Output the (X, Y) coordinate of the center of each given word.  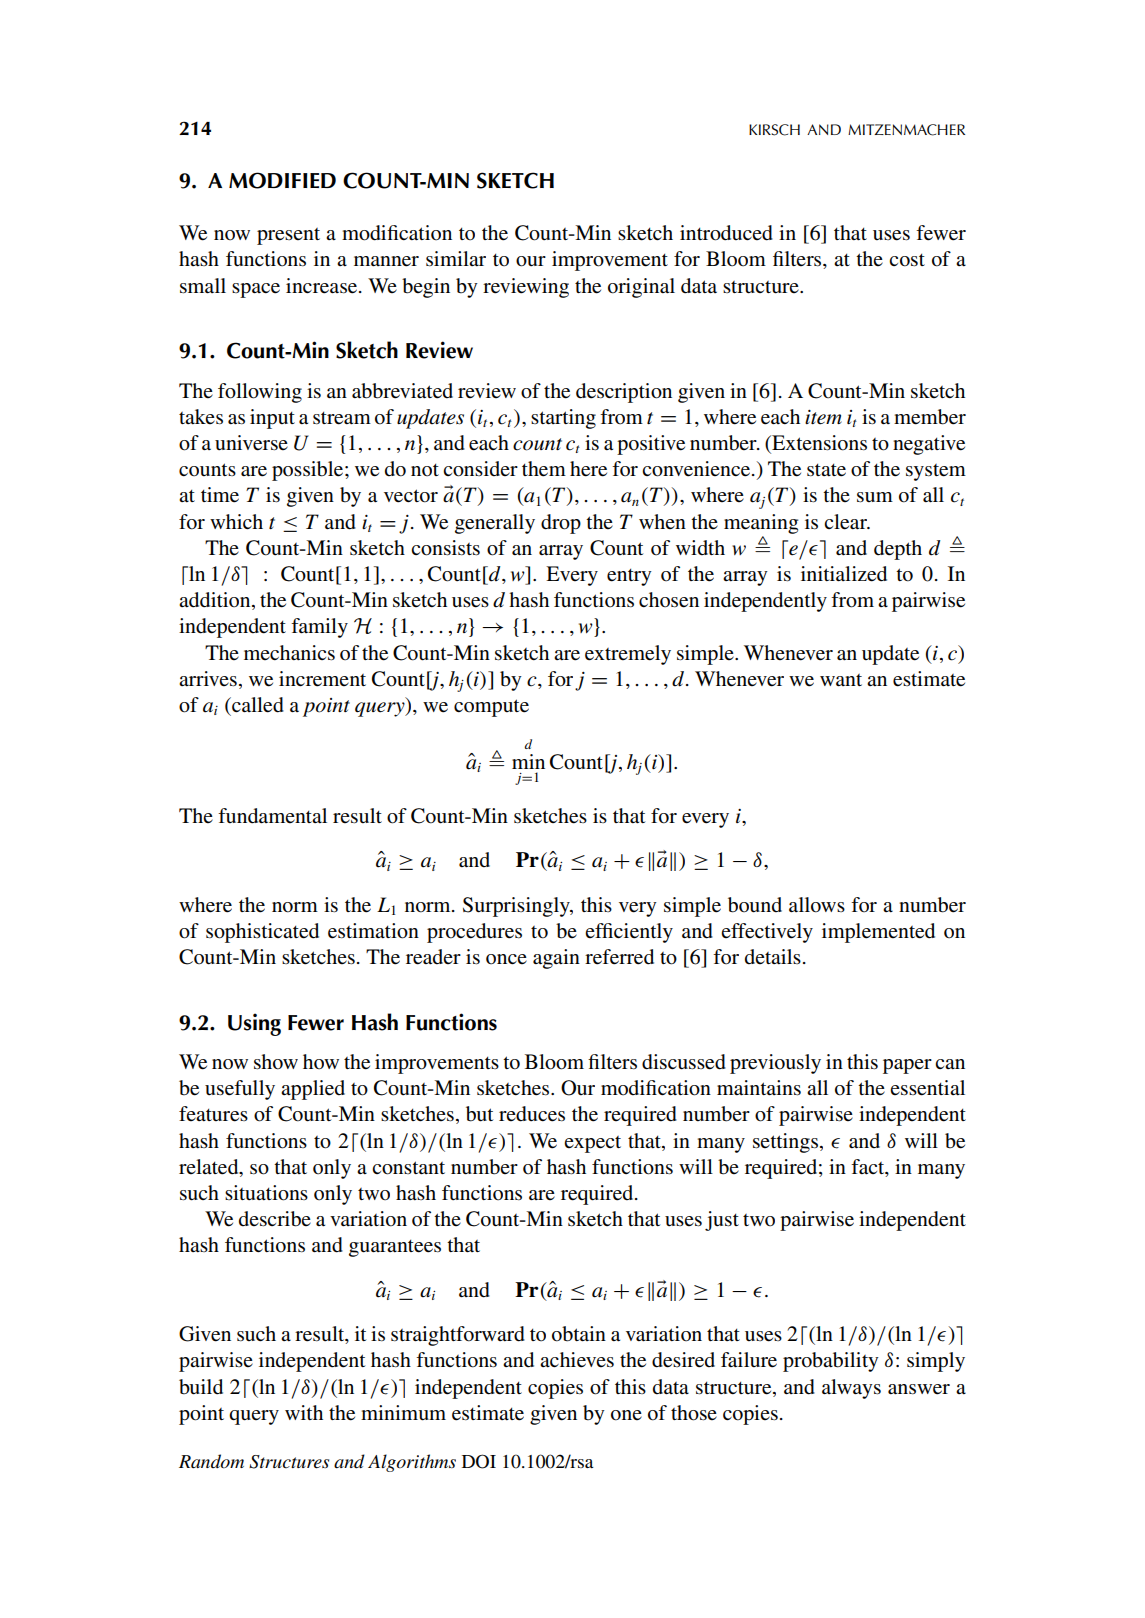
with (304, 1412)
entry (629, 577)
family (319, 628)
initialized (844, 574)
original (641, 288)
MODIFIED (282, 180)
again (556, 959)
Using (254, 1024)
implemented (878, 933)
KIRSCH (774, 130)
